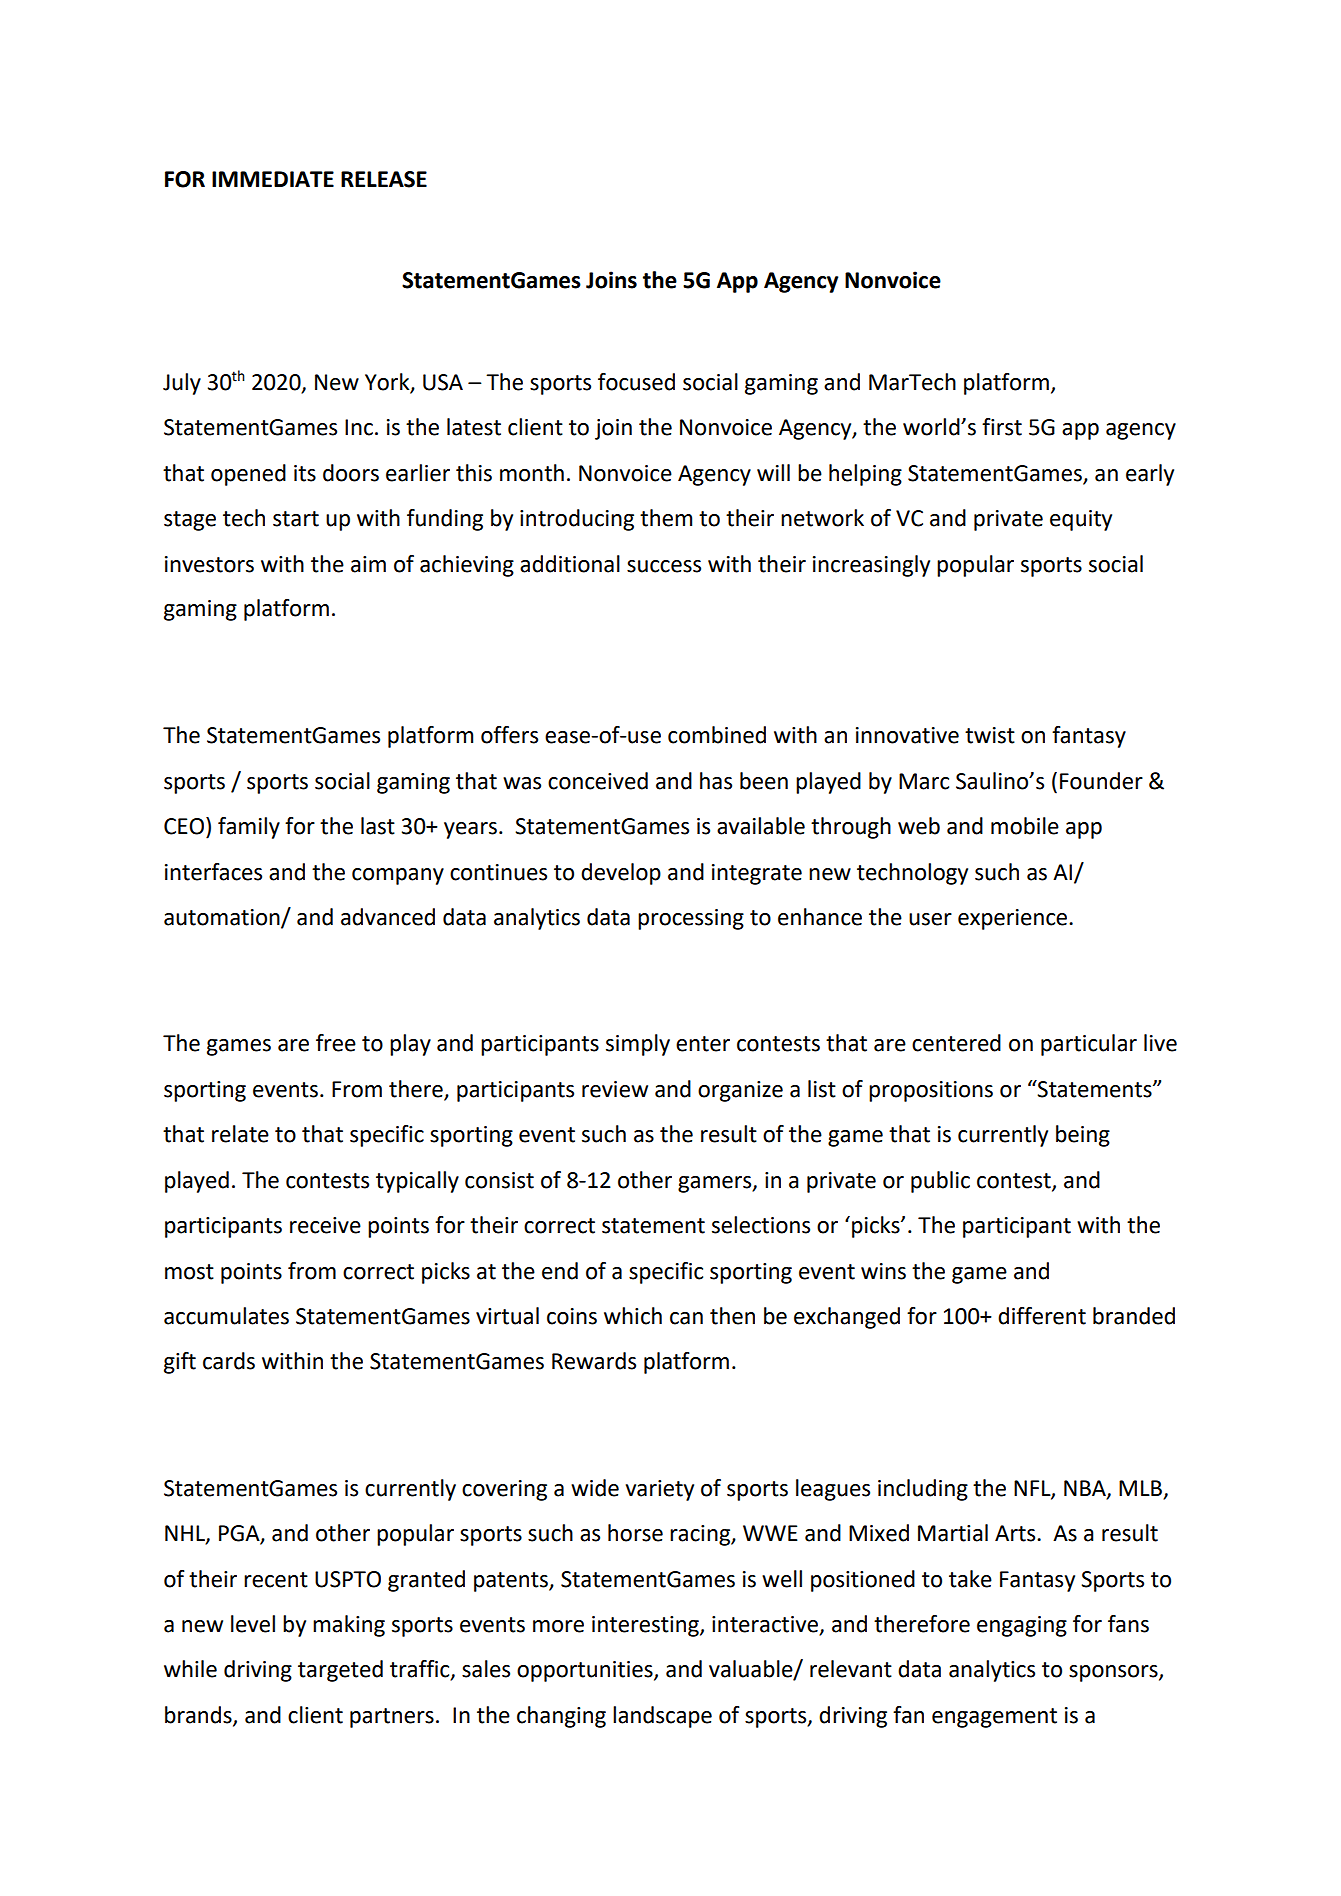 This screenshot has height=1896, width=1341. Describe the element at coordinates (273, 179) in the screenshot. I see `IMMEDIATE` at that location.
